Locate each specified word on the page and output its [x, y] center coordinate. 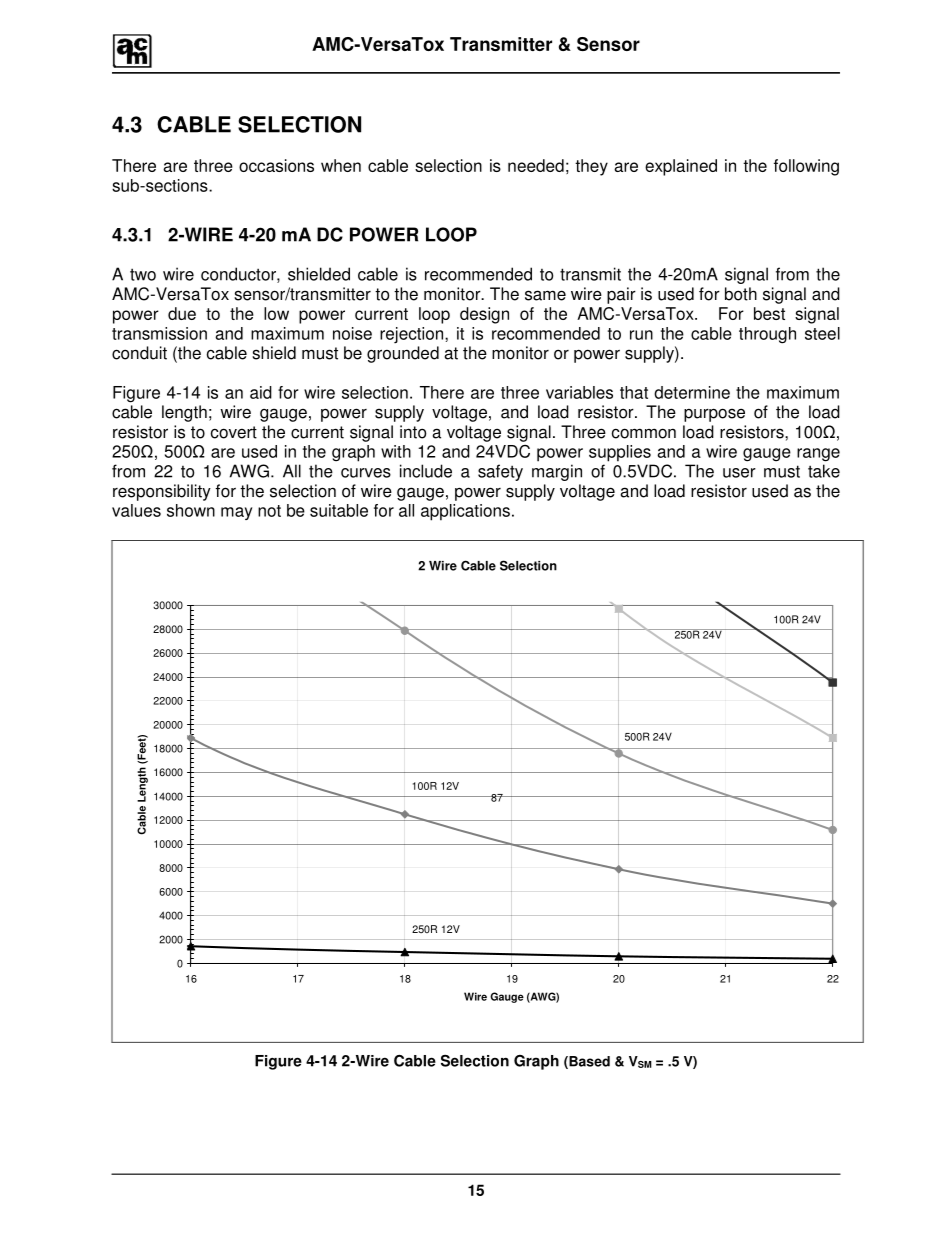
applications [465, 512]
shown [191, 510]
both [741, 294]
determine [692, 392]
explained [681, 167]
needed [536, 165]
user [739, 473]
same [545, 295]
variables [579, 392]
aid [261, 392]
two [143, 274]
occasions [276, 165]
